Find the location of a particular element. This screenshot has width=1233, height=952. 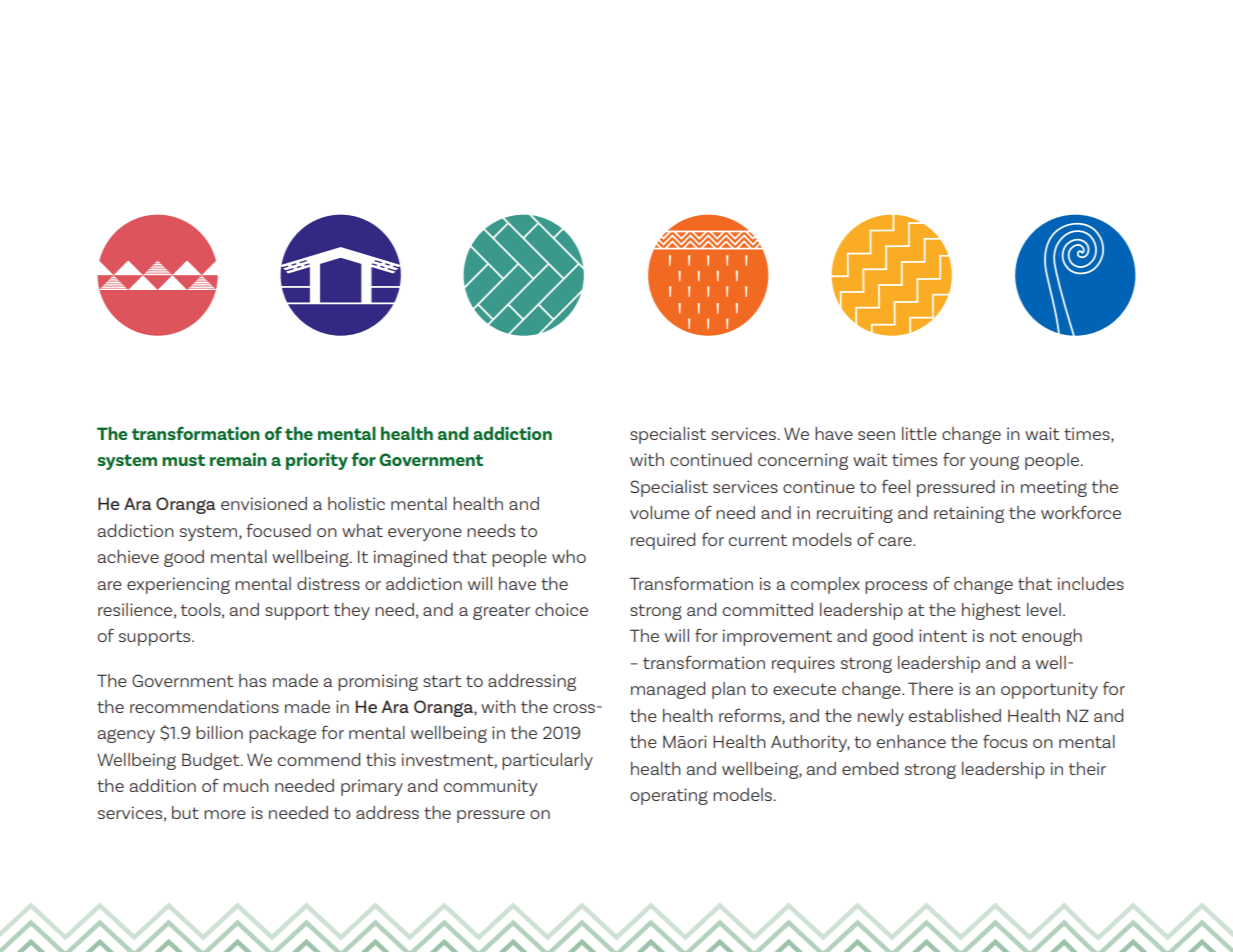

remain is located at coordinates (238, 459).
